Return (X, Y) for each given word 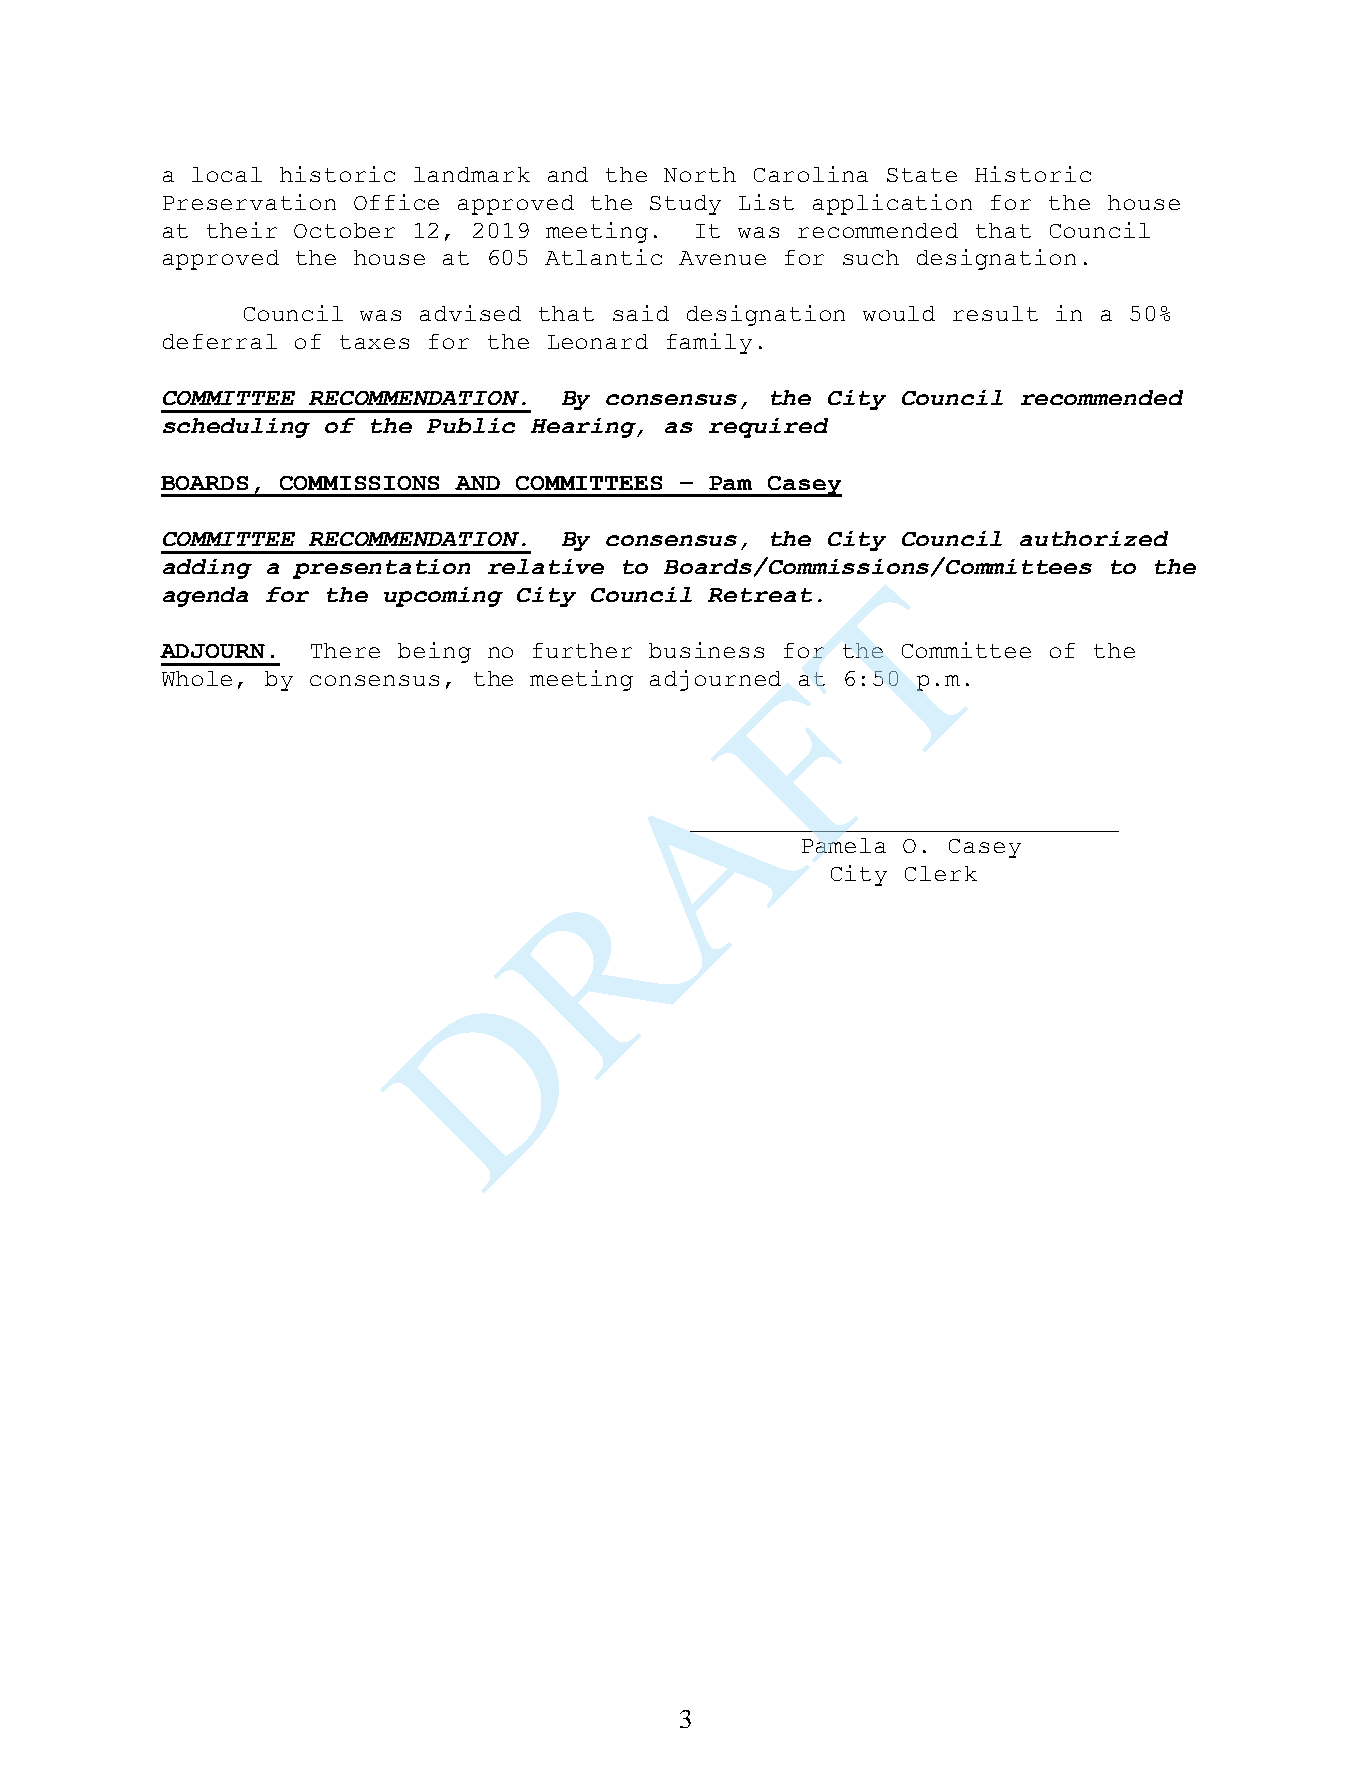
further (582, 650)
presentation (381, 569)
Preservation (249, 202)
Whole (197, 678)
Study (685, 205)
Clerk (941, 873)
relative (546, 566)
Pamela (844, 845)
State (922, 175)
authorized (1094, 538)
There (345, 650)
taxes (374, 342)
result (995, 313)
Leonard (598, 341)
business (706, 650)
